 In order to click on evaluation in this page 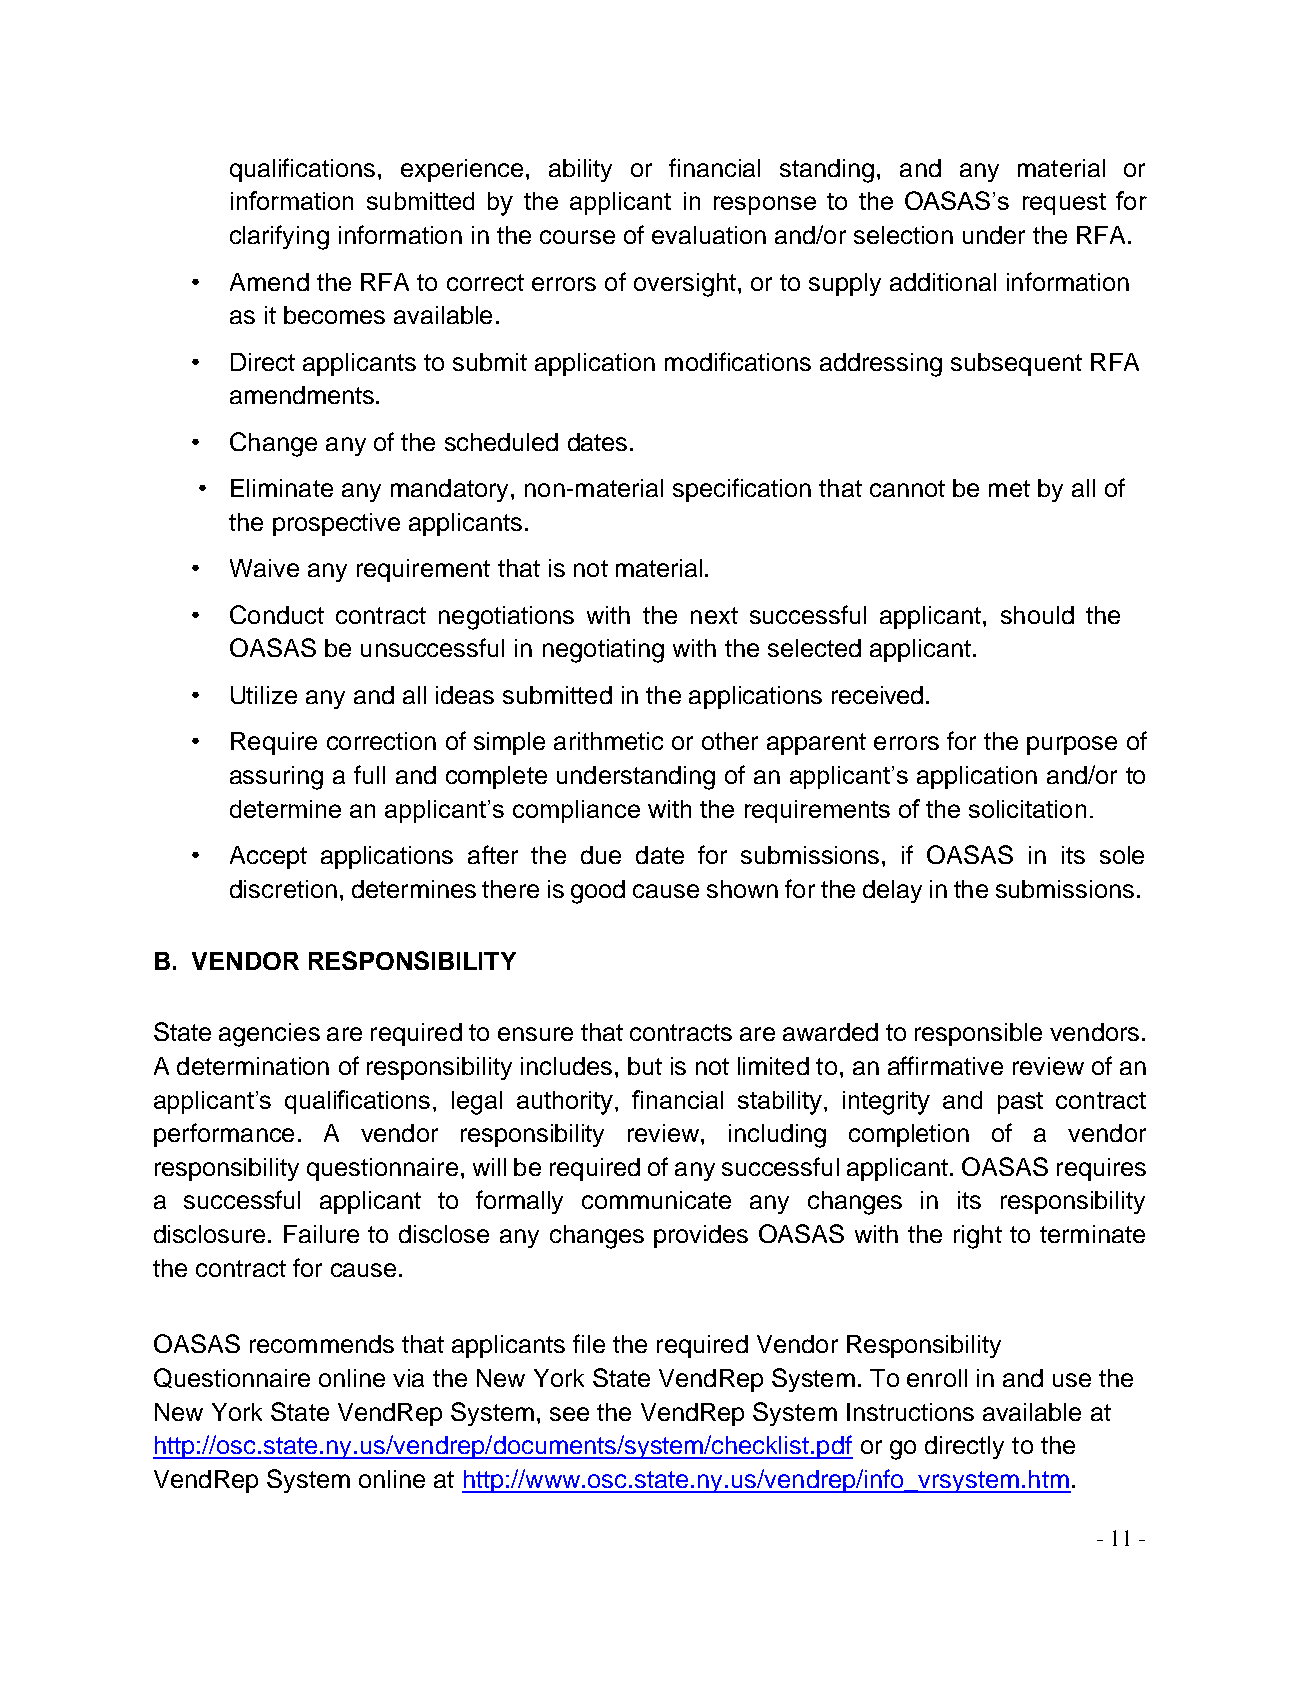, I will do `click(709, 235)`.
